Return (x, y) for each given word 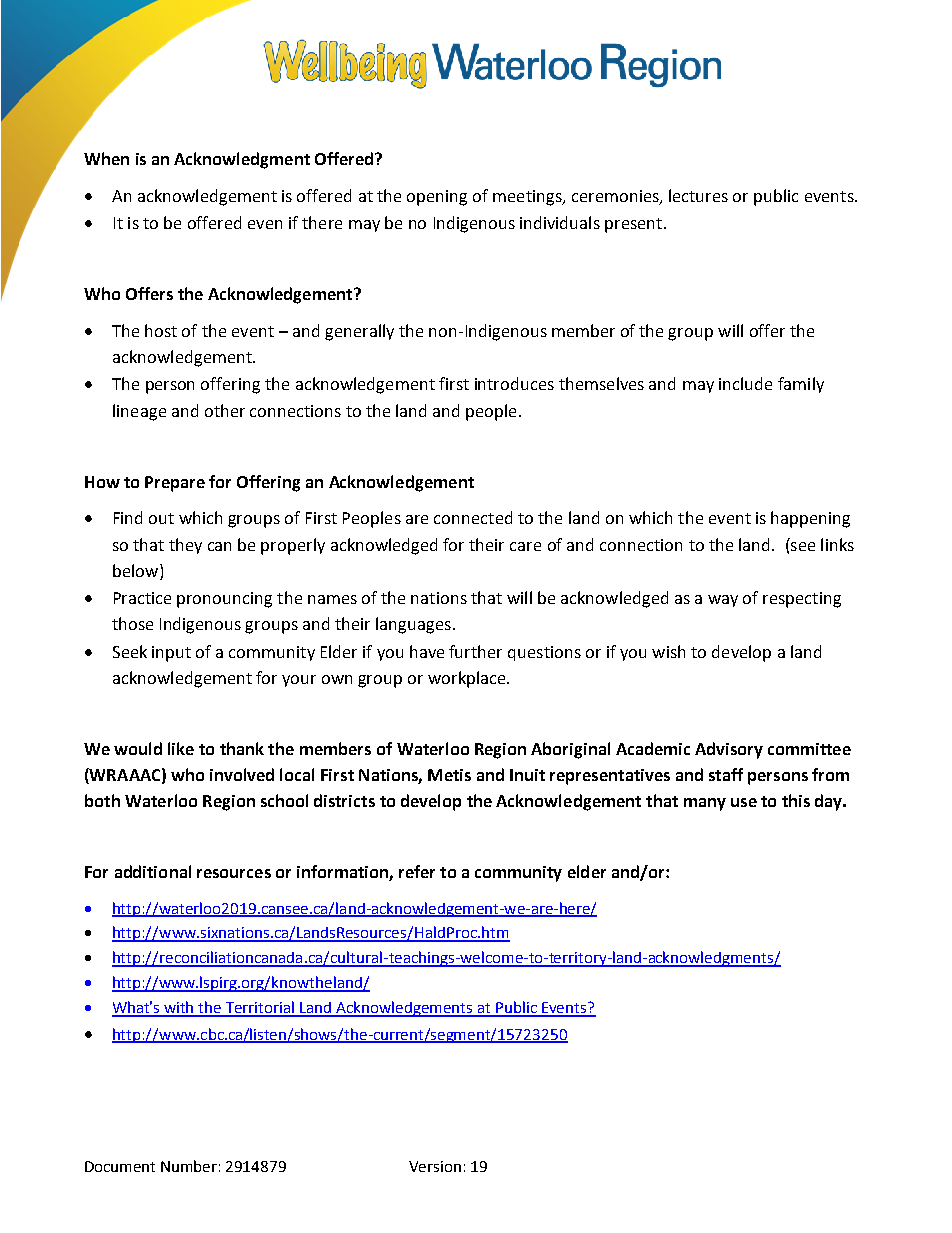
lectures (698, 195)
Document (120, 1166)
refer (417, 871)
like (181, 748)
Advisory (729, 750)
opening (437, 198)
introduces (514, 383)
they (185, 546)
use (744, 802)
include (745, 383)
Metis (449, 775)
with (180, 1008)
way (723, 601)
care (525, 546)
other (225, 410)
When (106, 158)
